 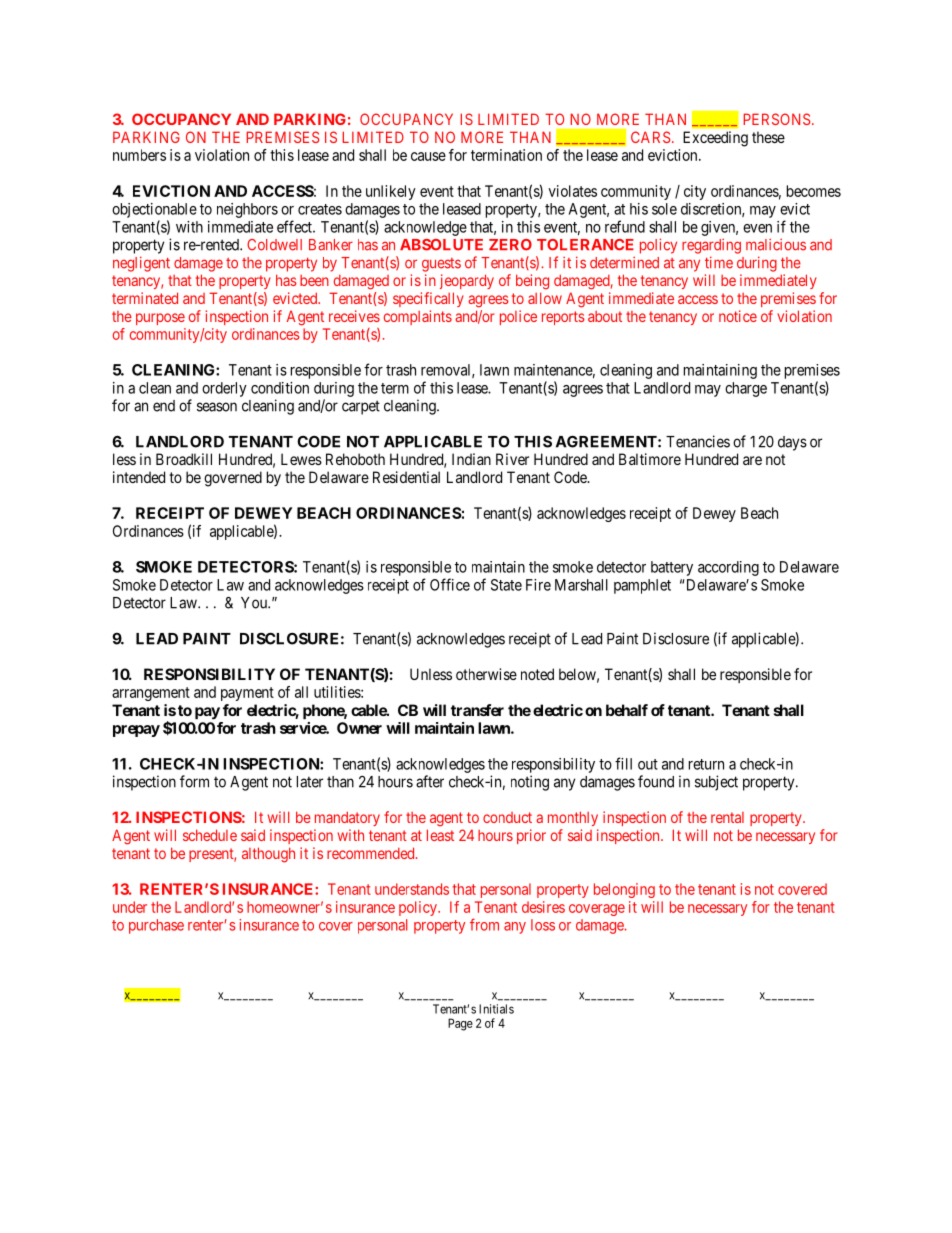 I want to click on Exceeding, so click(x=715, y=139).
